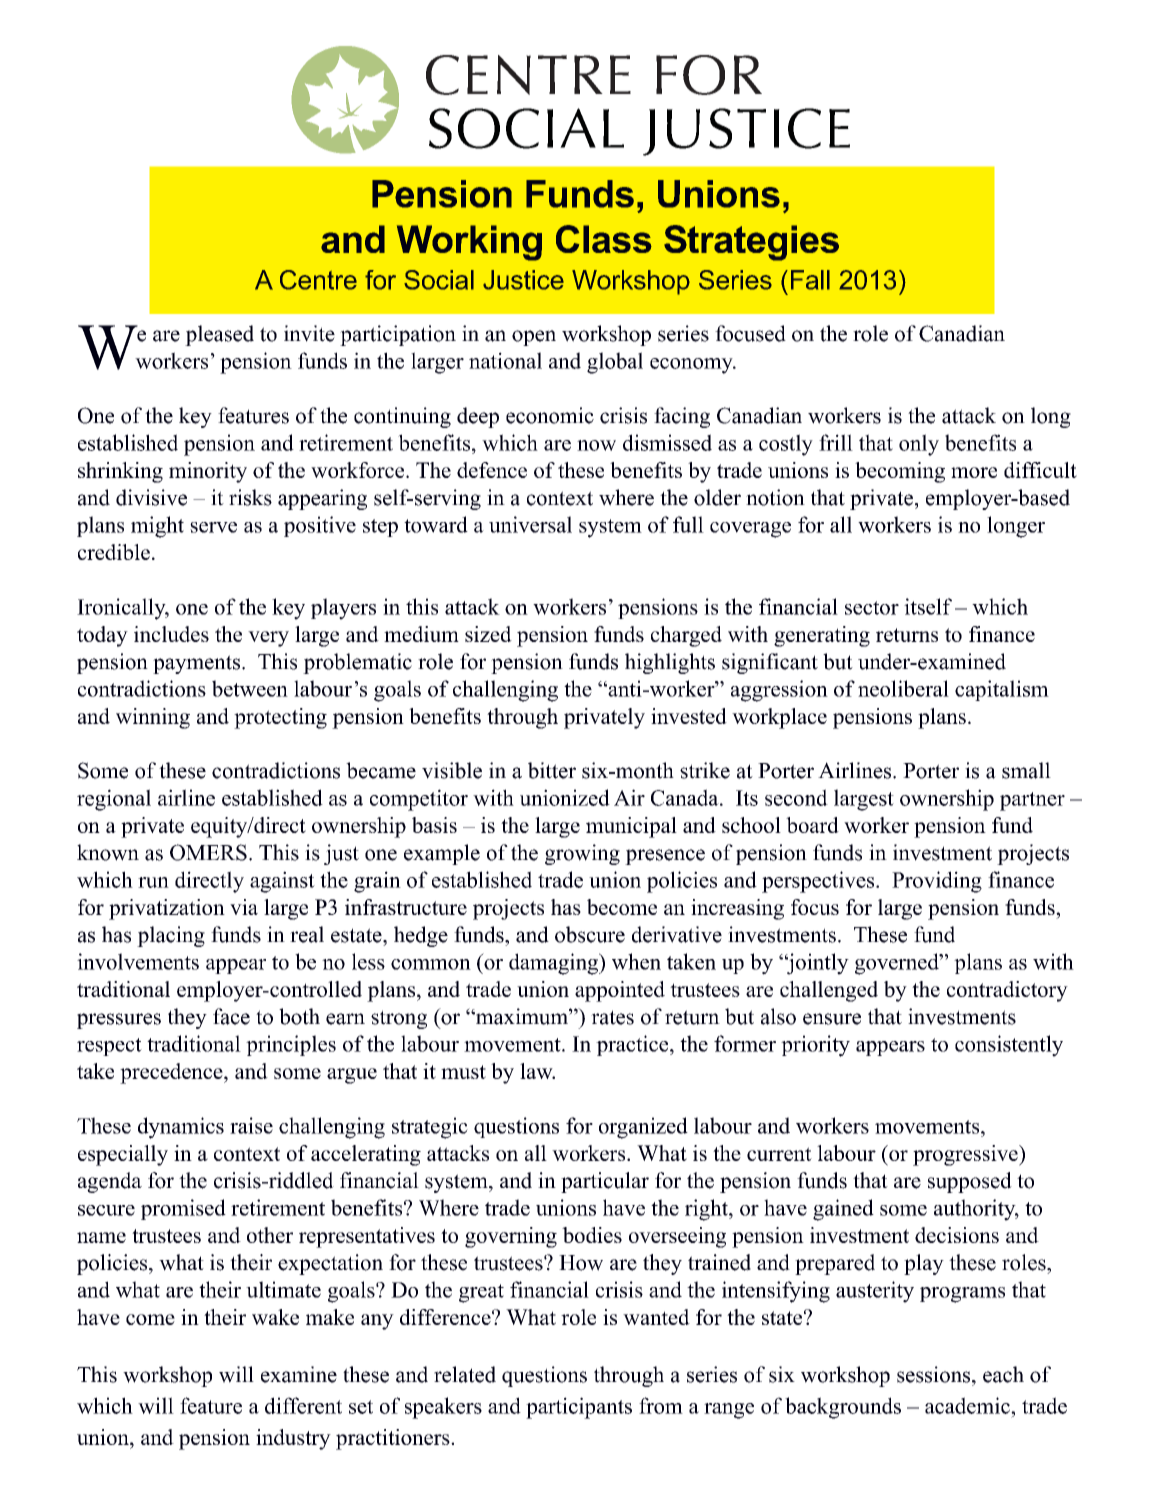 This screenshot has height=1503, width=1161. I want to click on Fall, so click(810, 280).
